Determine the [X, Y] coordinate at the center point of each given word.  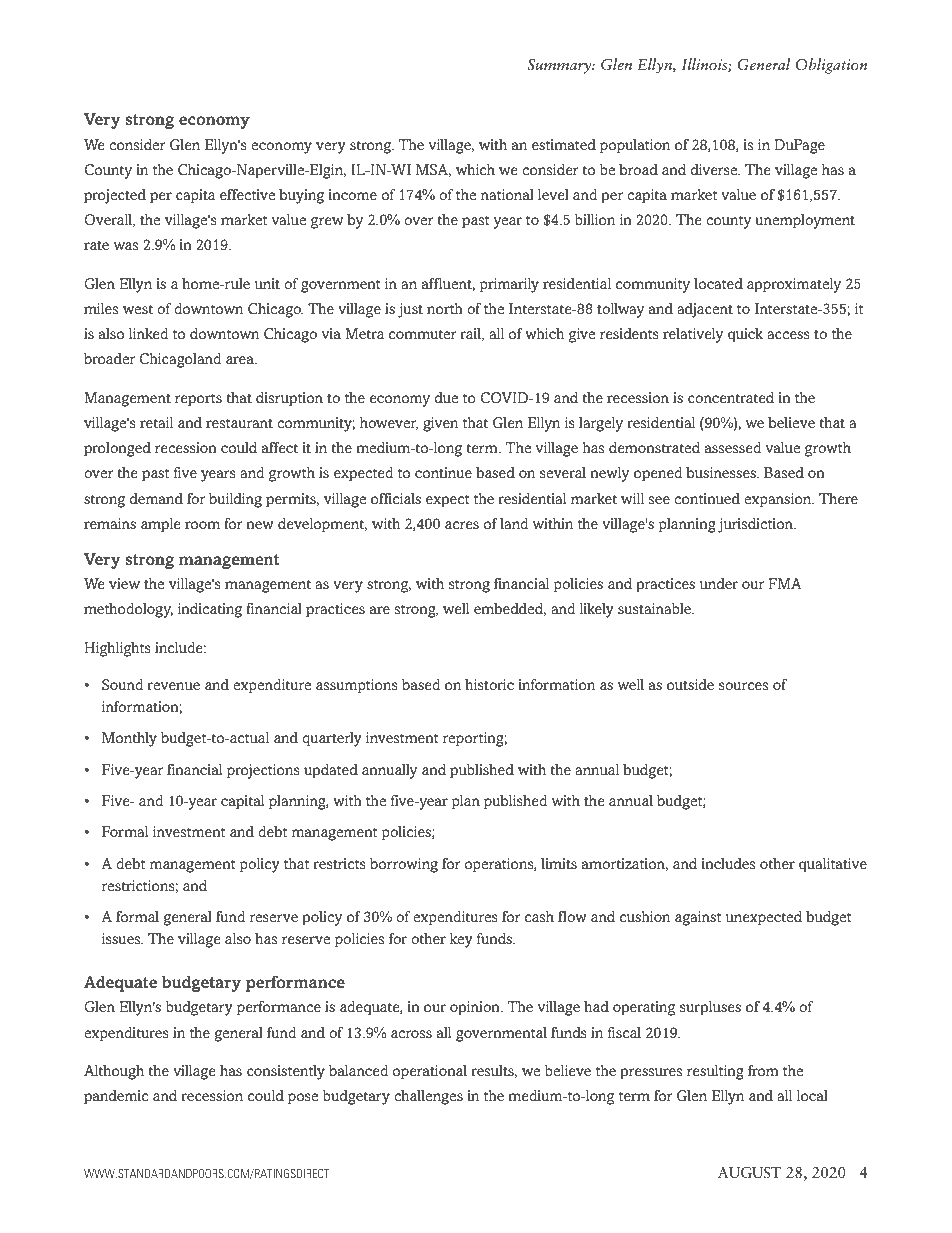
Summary [560, 66]
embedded [510, 609]
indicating [210, 610]
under [719, 583]
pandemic [116, 1097]
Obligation [831, 66]
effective [247, 194]
